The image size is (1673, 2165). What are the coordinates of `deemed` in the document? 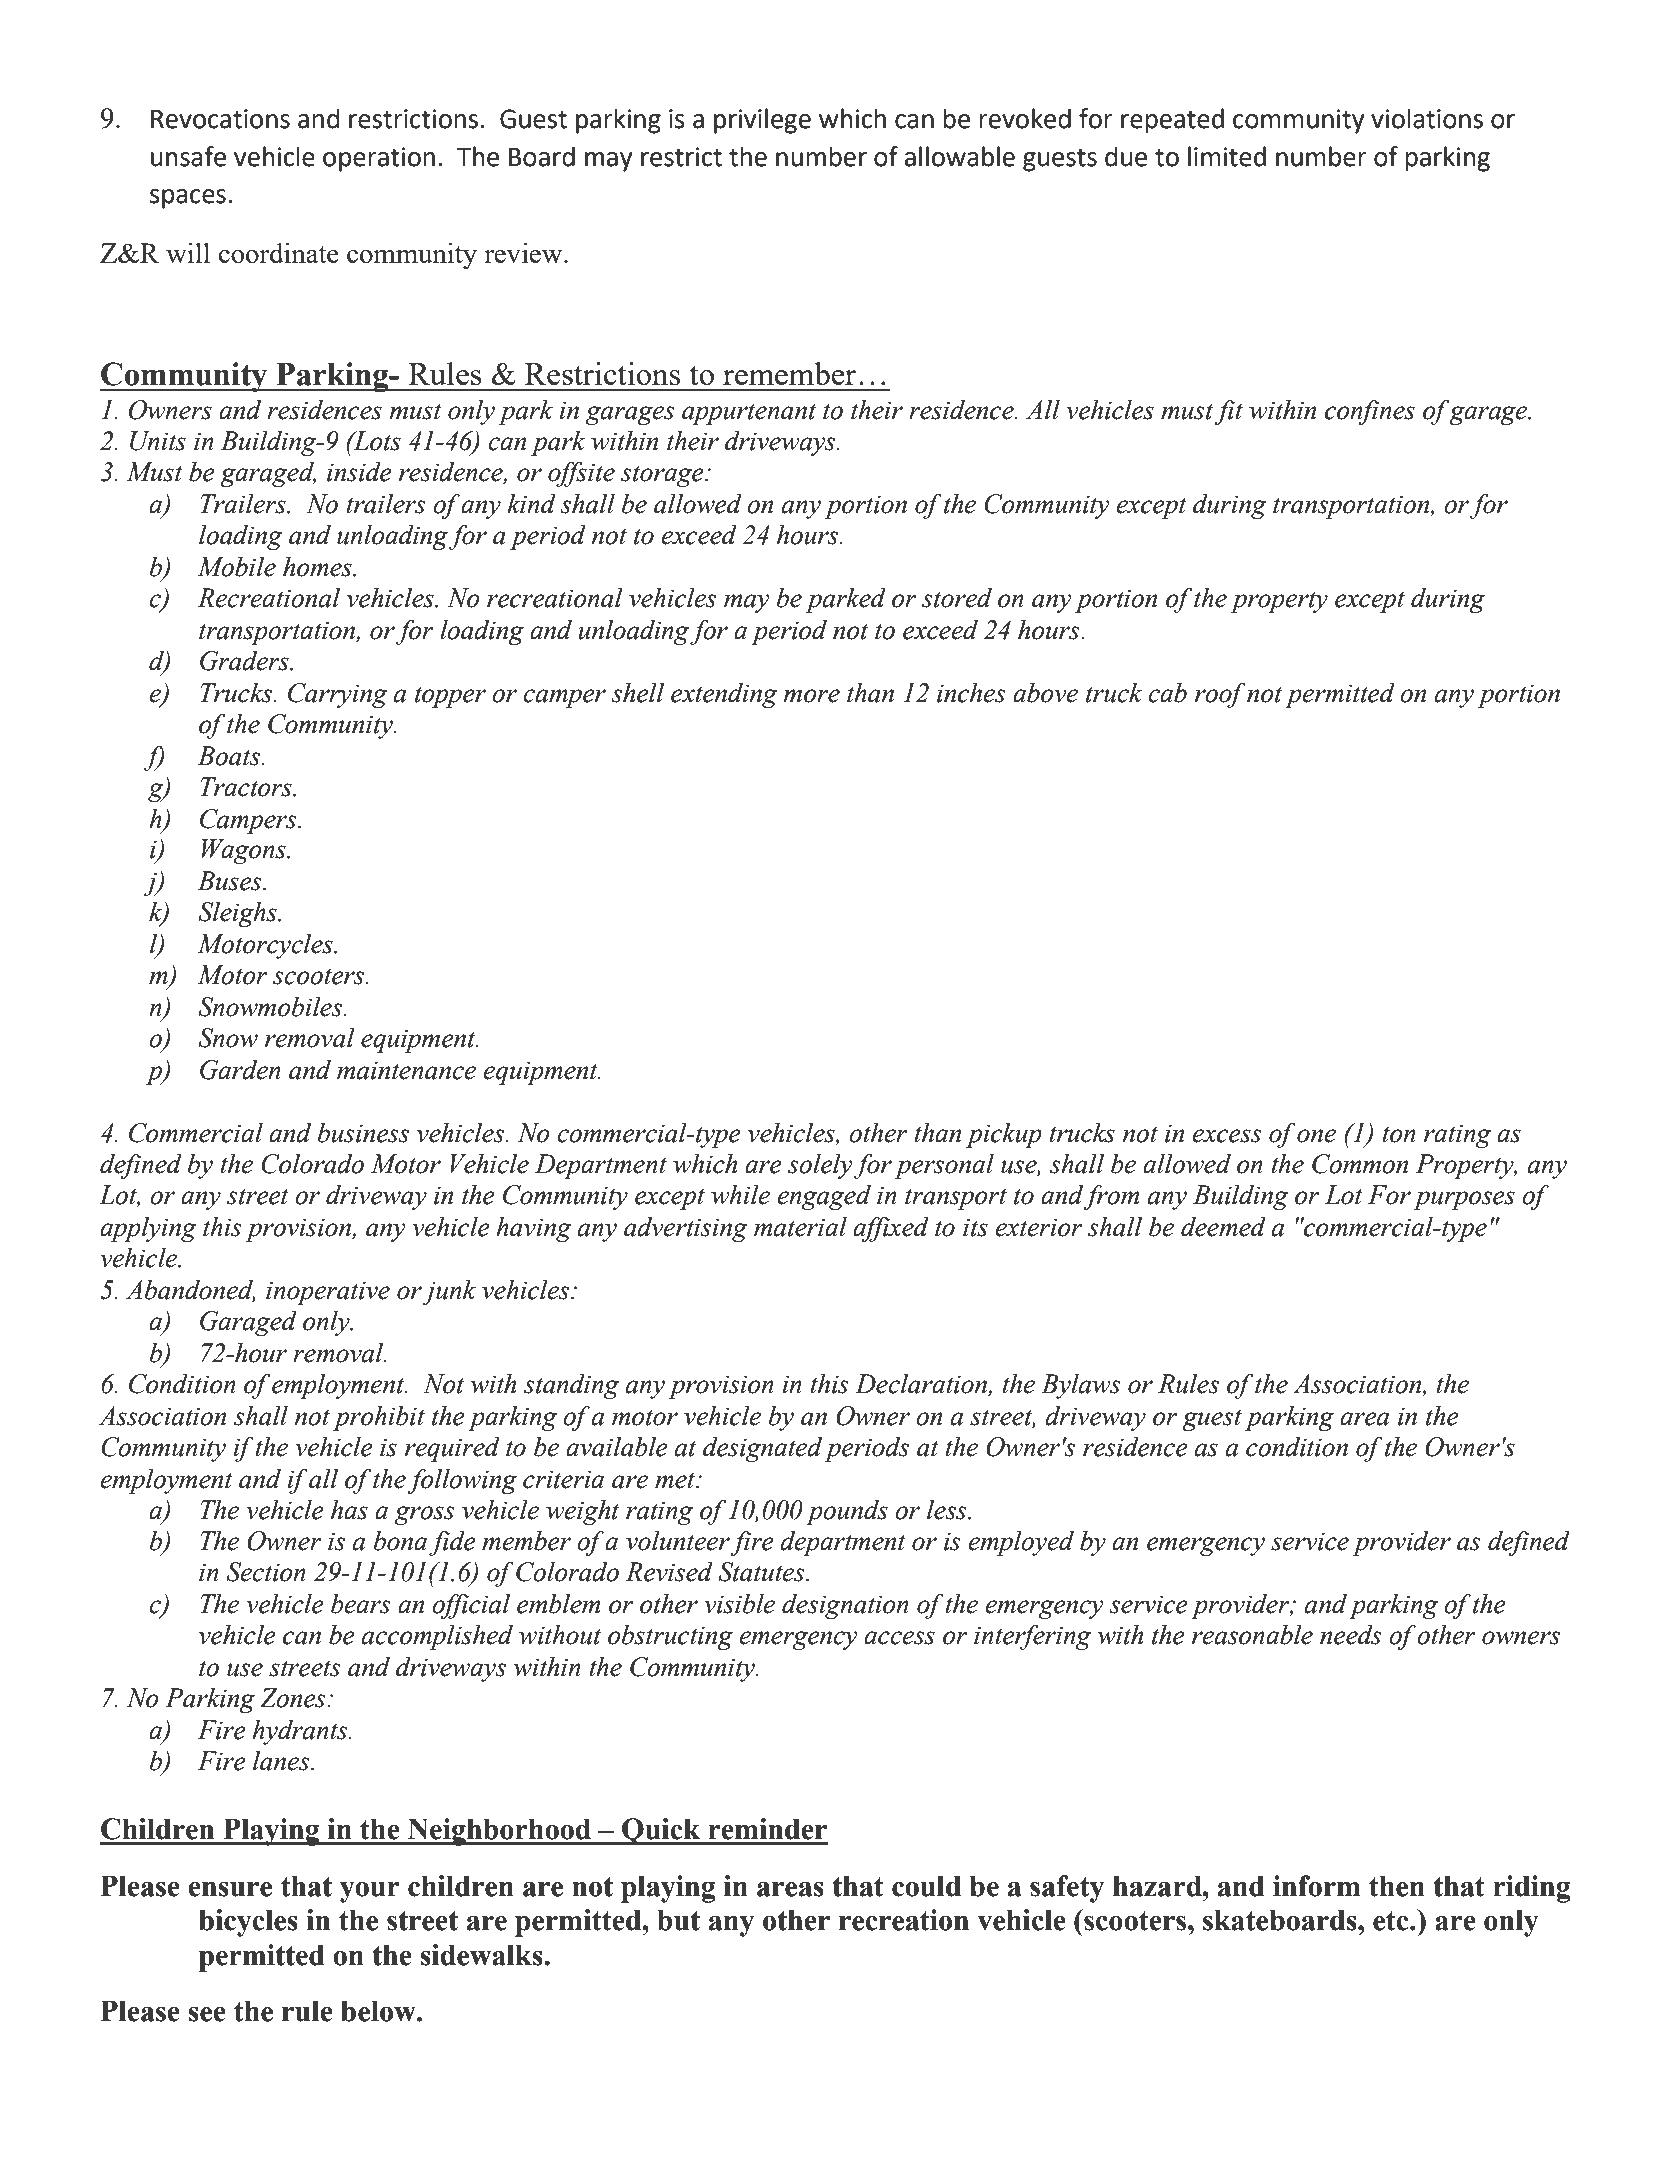 It's located at (1223, 1226).
